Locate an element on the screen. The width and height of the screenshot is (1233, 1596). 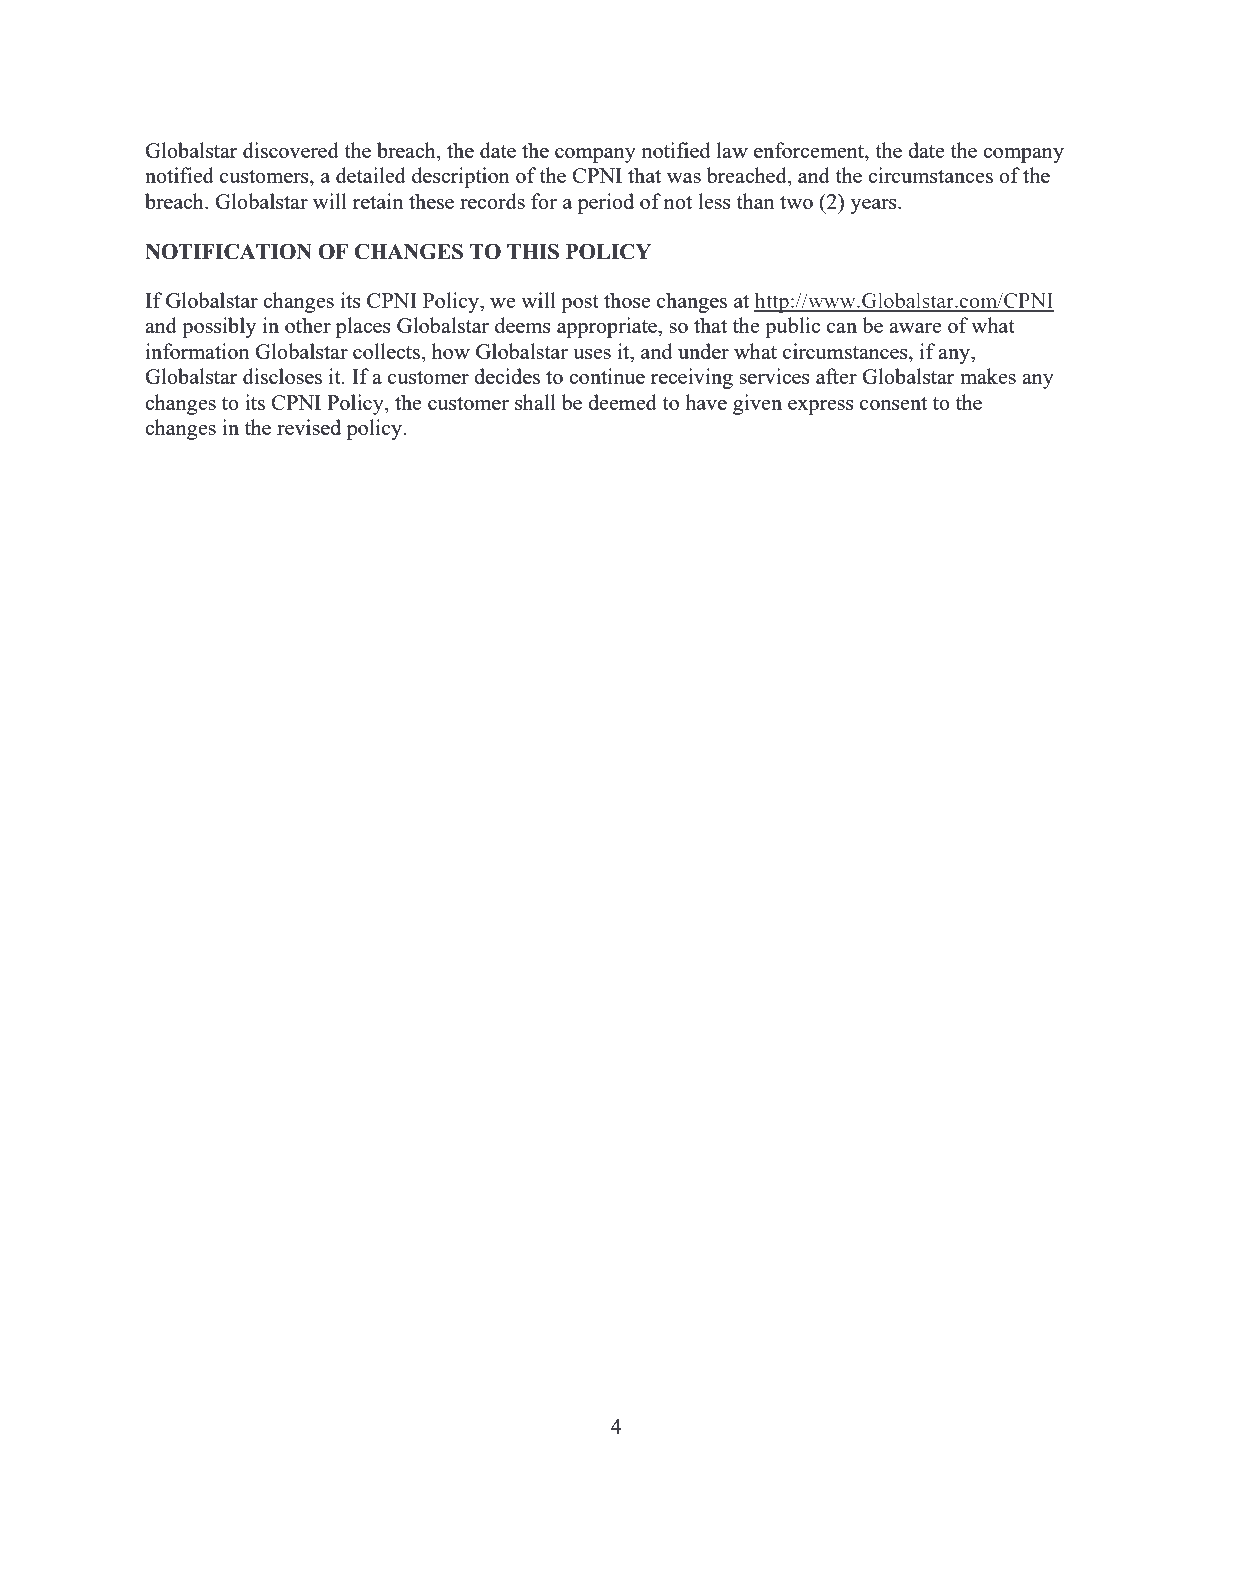
other is located at coordinates (308, 325).
